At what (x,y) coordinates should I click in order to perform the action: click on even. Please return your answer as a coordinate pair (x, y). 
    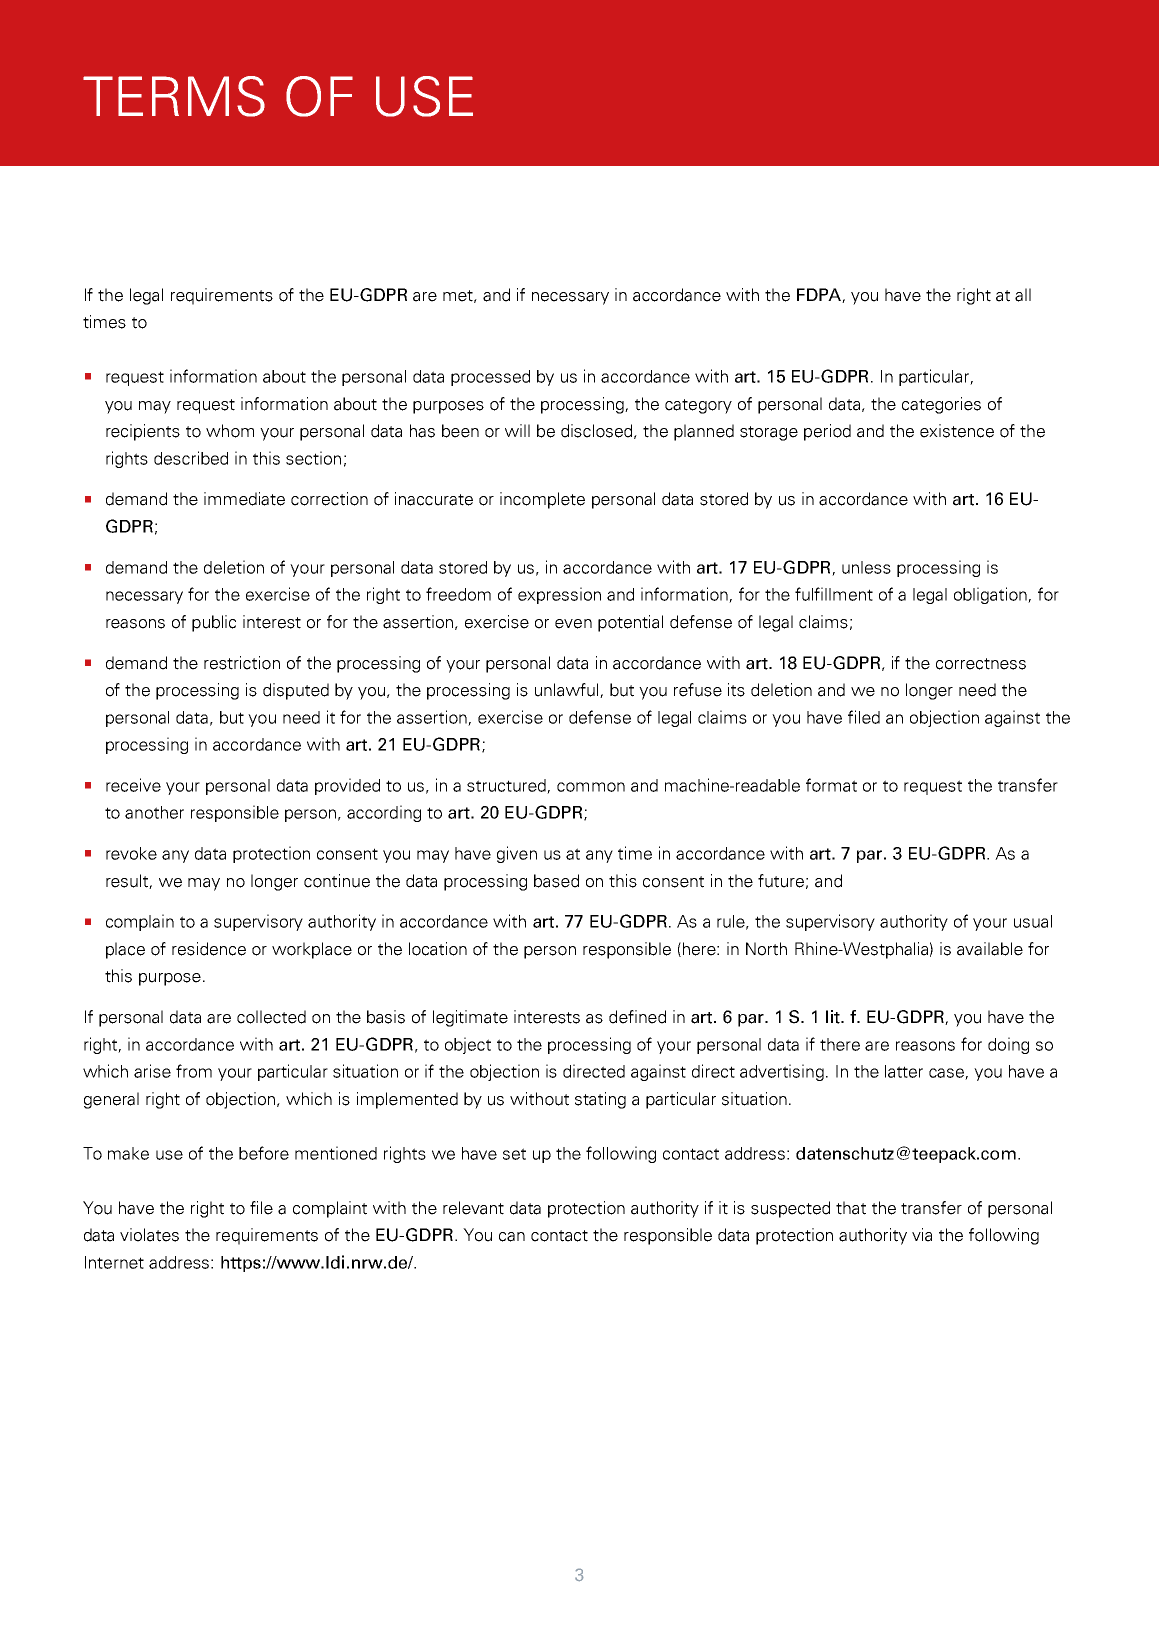
    Looking at the image, I should click on (573, 624).
